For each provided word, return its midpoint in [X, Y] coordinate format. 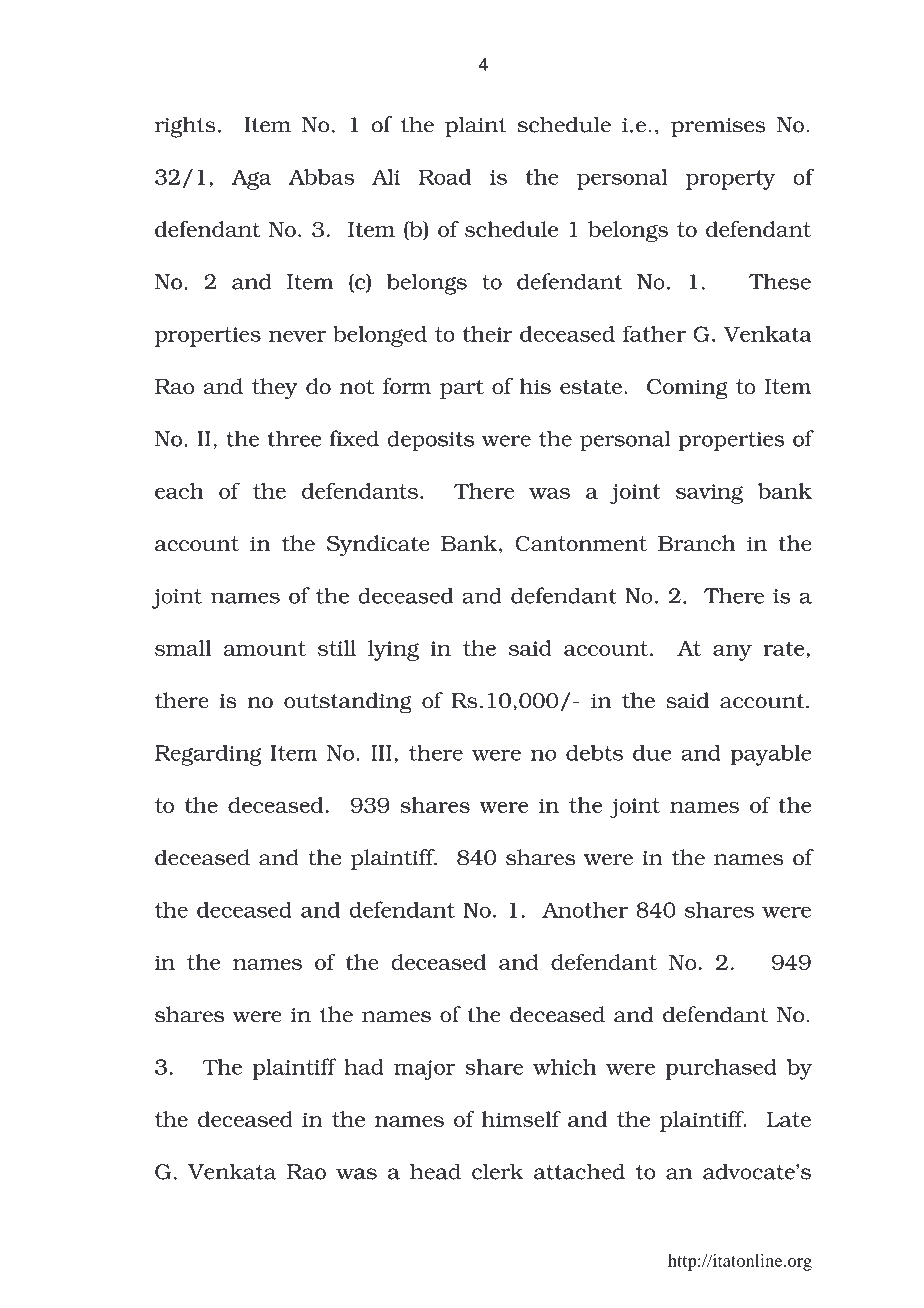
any [732, 653]
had [364, 1067]
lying [393, 650]
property [731, 180]
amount [265, 648]
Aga [251, 179]
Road [445, 177]
